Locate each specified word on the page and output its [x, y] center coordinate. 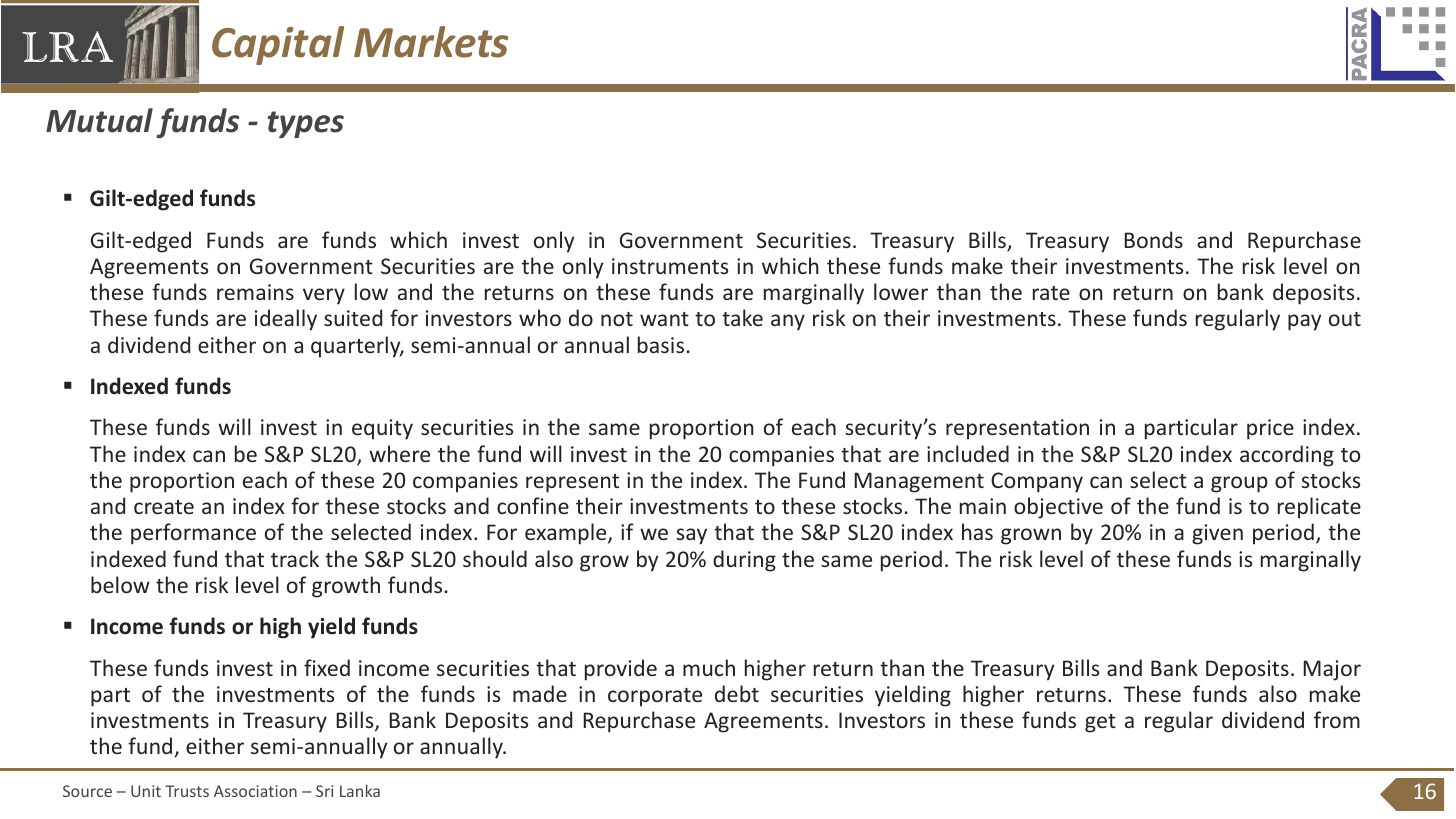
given [1217, 534]
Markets [431, 42]
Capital [278, 45]
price [1270, 429]
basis [661, 344]
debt [737, 693]
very [324, 296]
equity [382, 429]
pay [1304, 322]
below [120, 584]
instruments [670, 266]
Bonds [1153, 239]
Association [255, 791]
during [744, 561]
